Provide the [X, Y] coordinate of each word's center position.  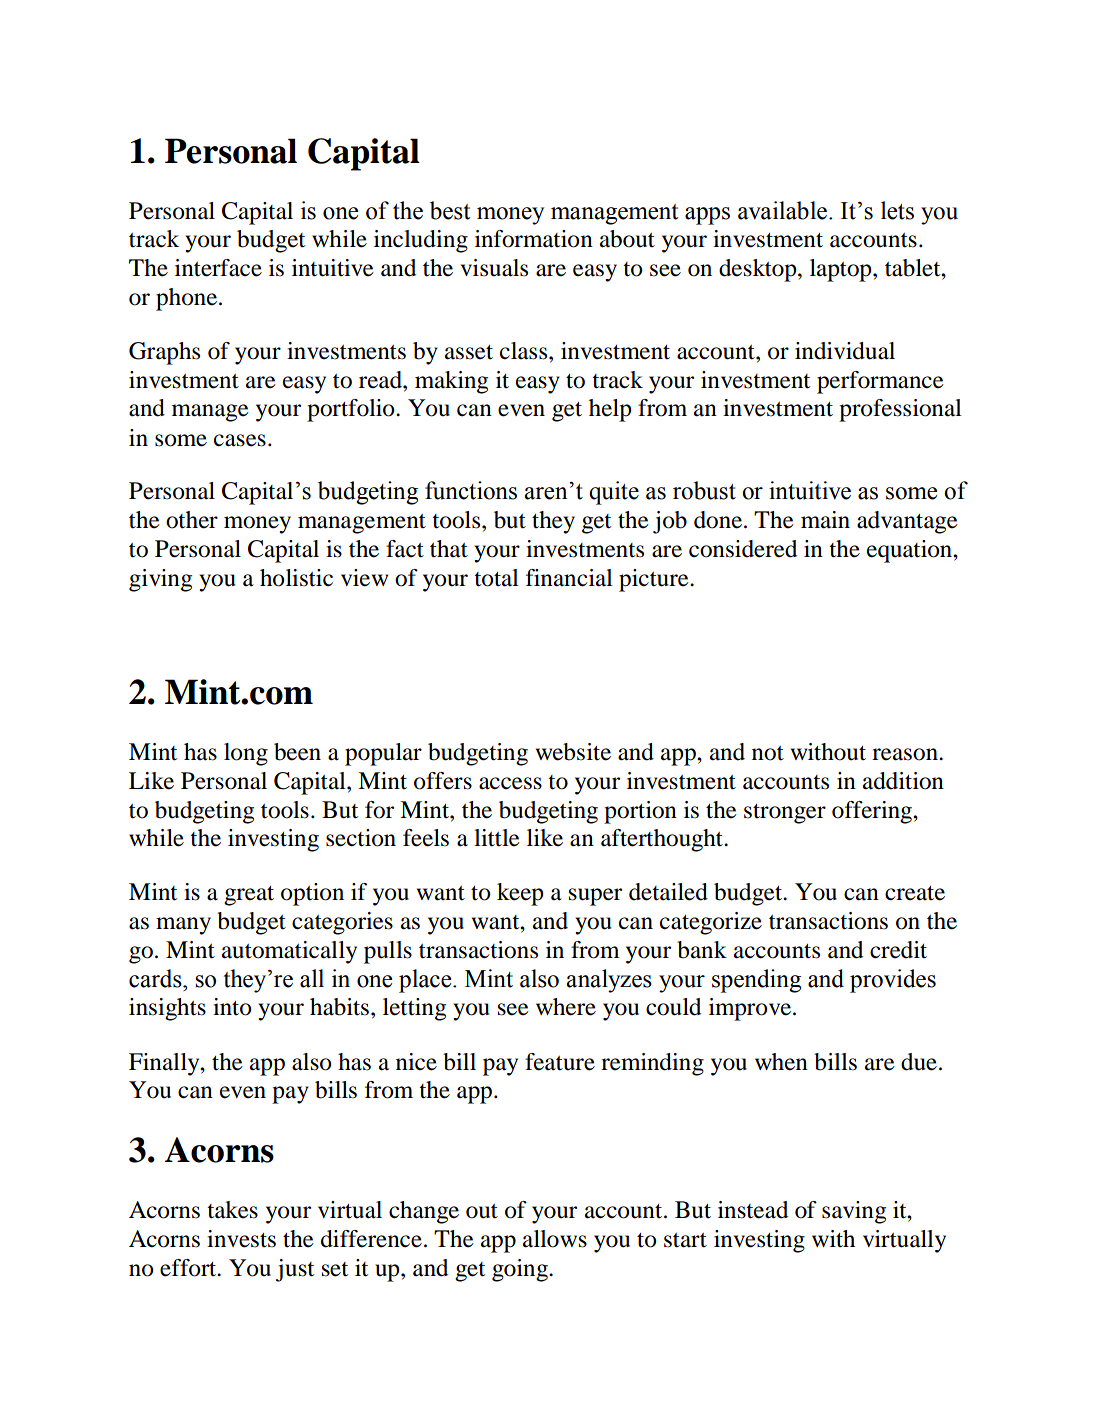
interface [218, 268]
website [573, 752]
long [246, 754]
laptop [842, 270]
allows [555, 1239]
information [534, 239]
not [768, 753]
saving [854, 1212]
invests [241, 1239]
